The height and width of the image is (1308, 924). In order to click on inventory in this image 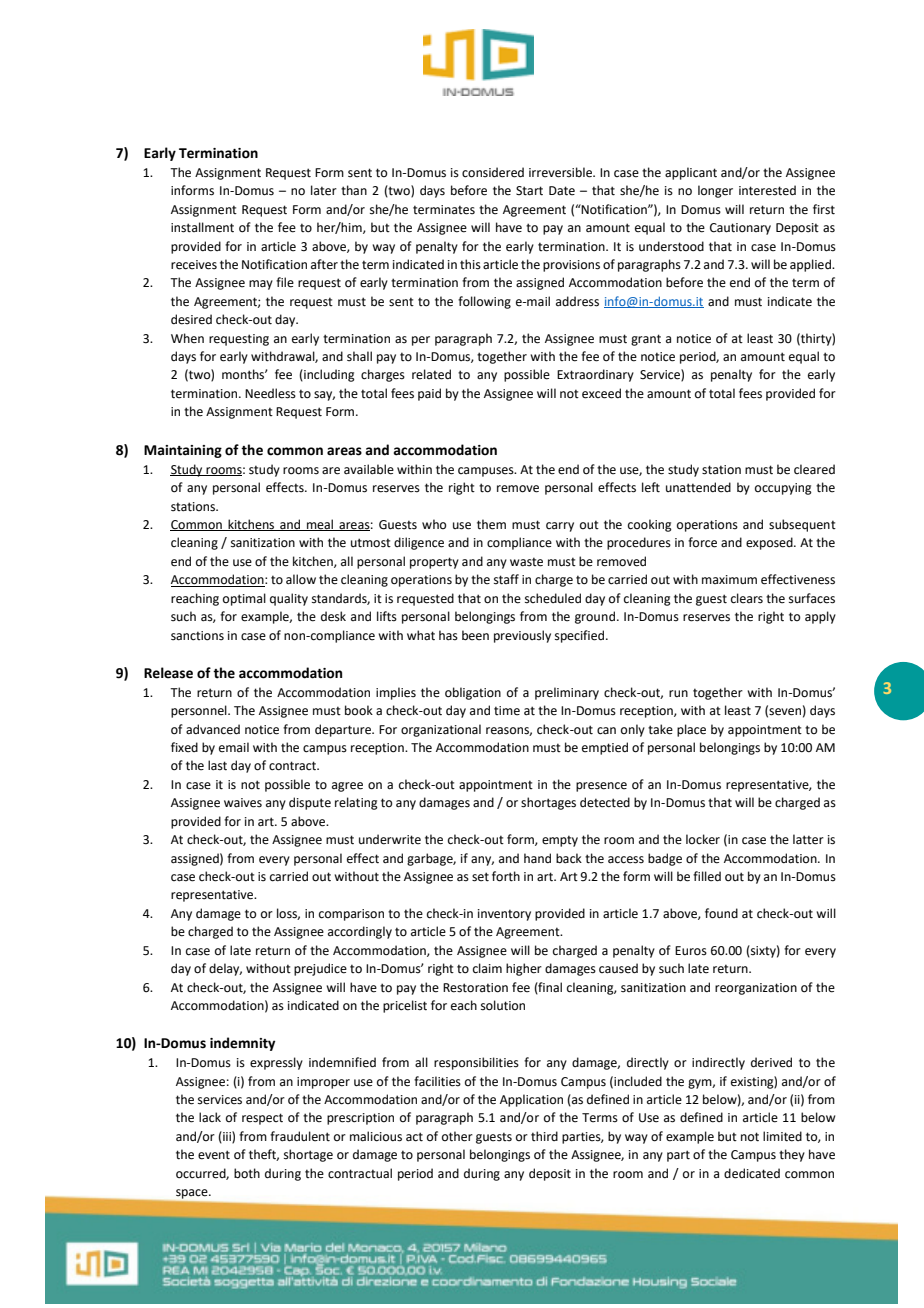, I will do `click(504, 915)`.
